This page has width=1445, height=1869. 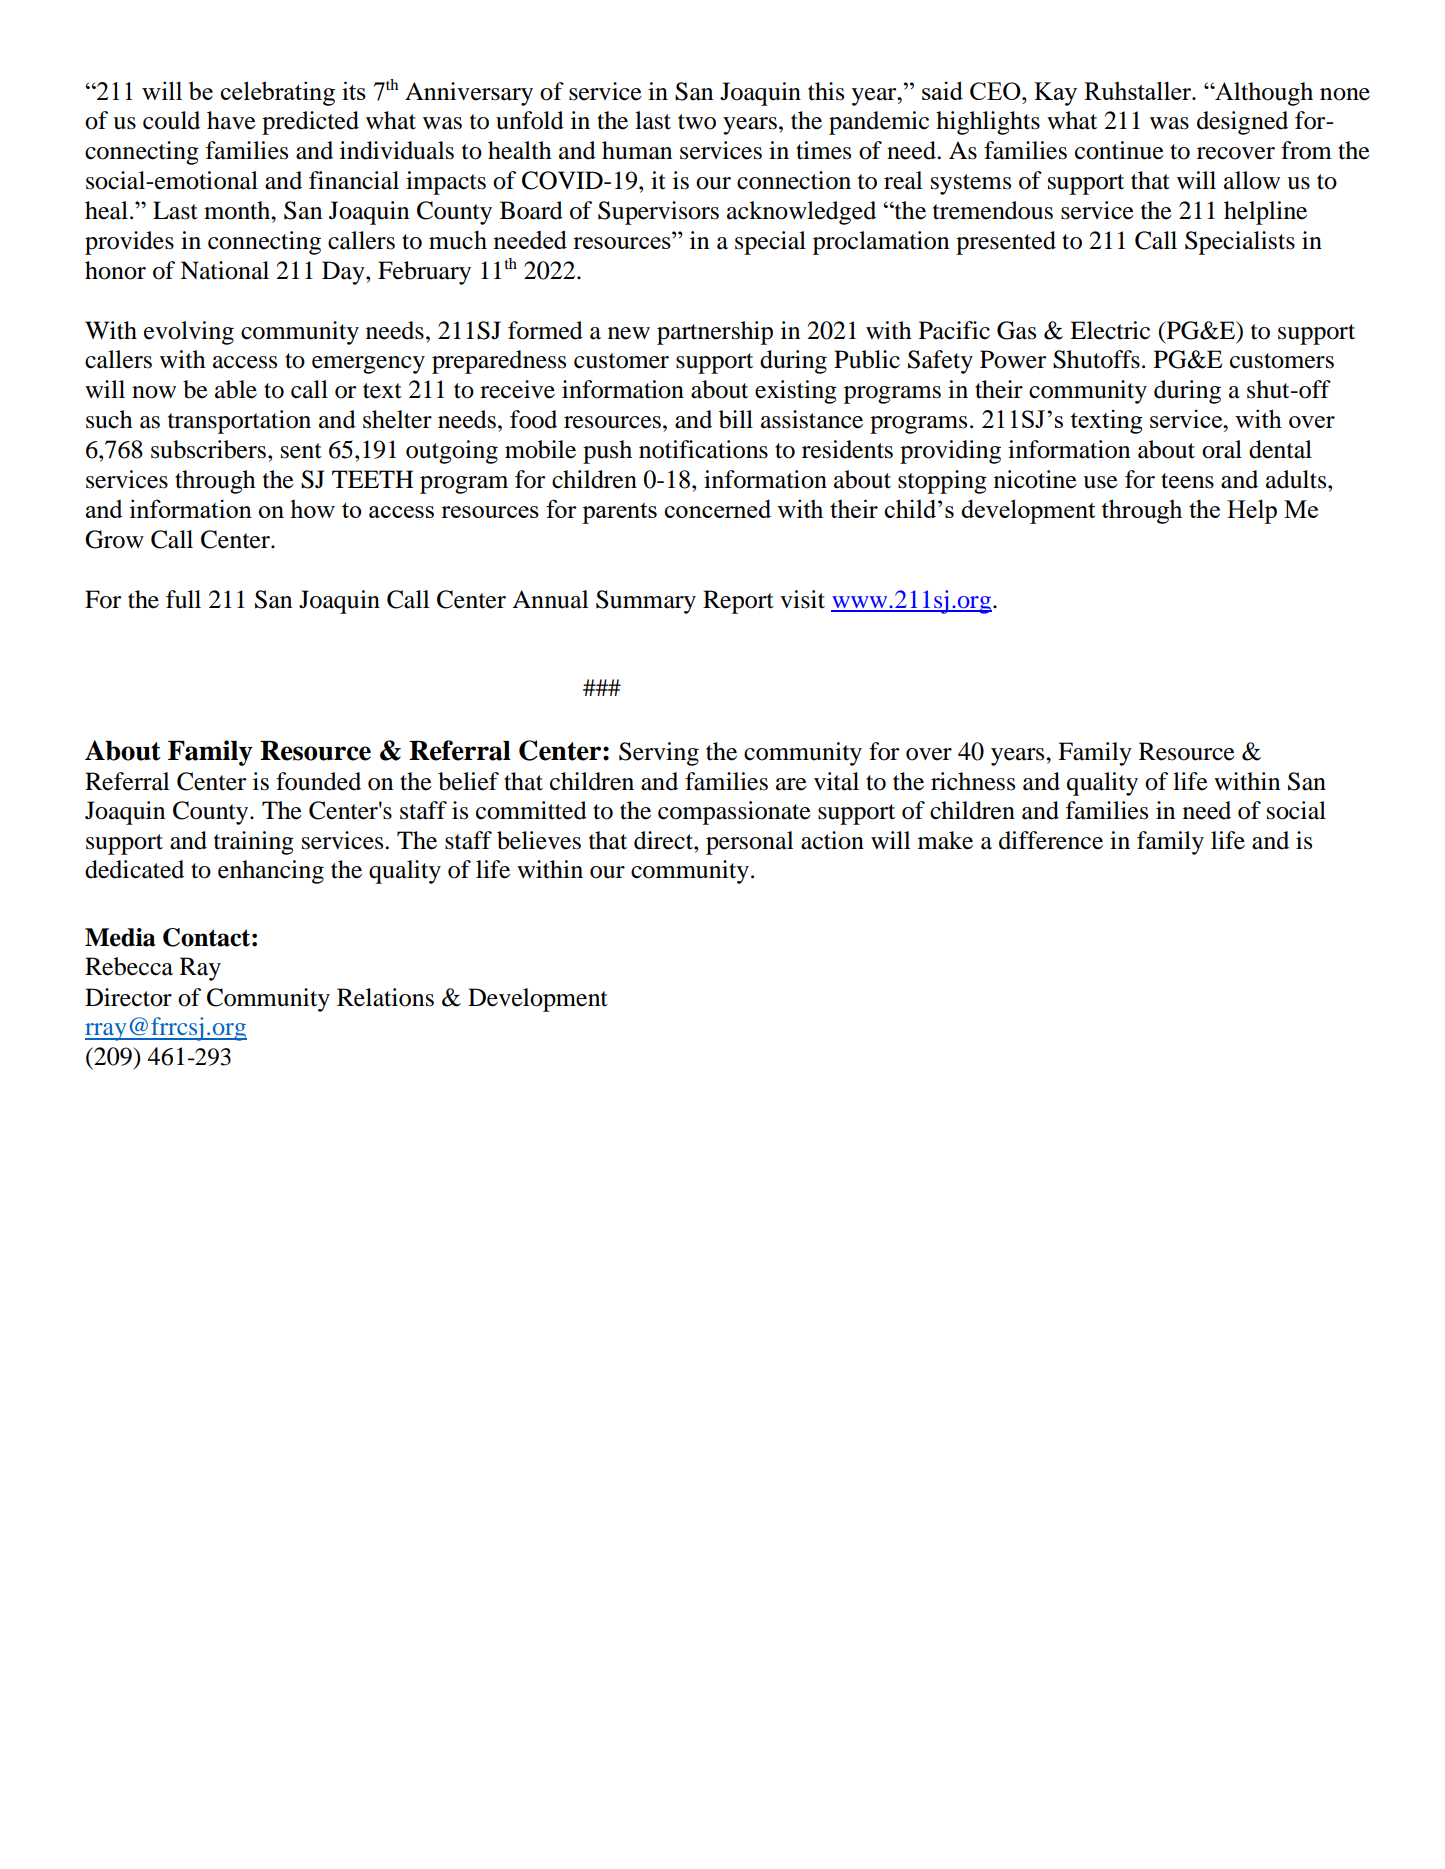 What do you see at coordinates (659, 754) in the page?
I see `Serving` at bounding box center [659, 754].
